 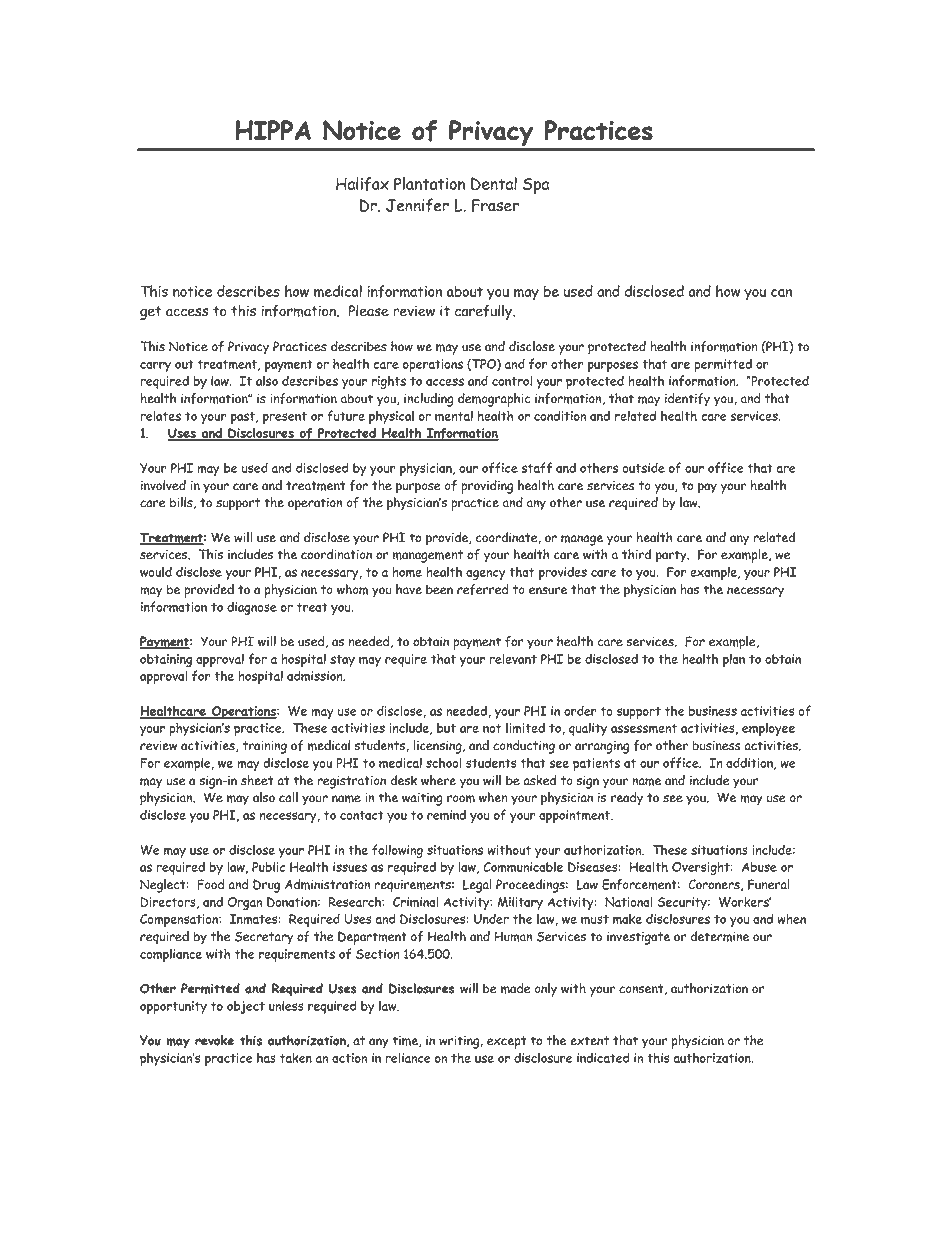 I want to click on revoke, so click(x=214, y=1040).
